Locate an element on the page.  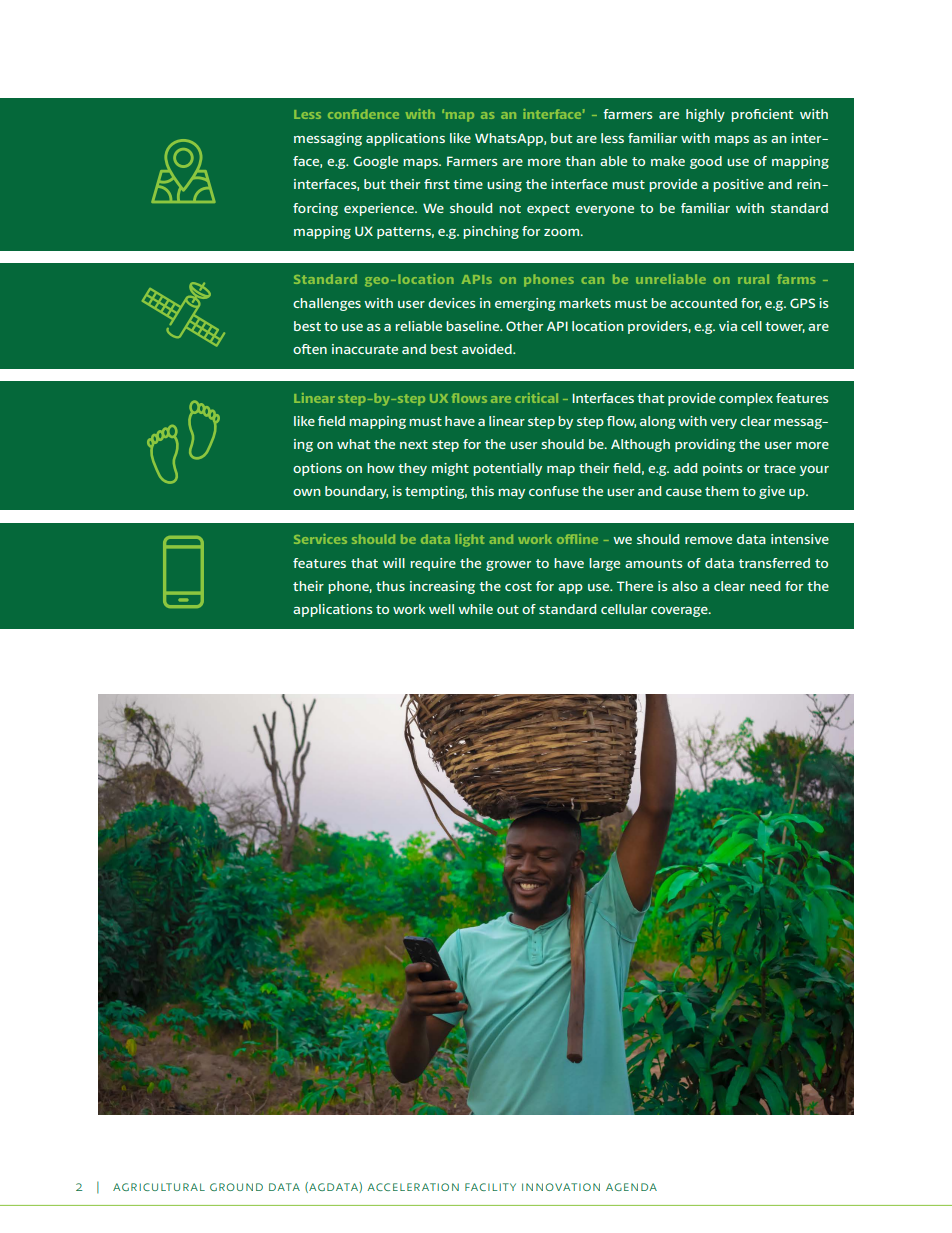
Agricultural is located at coordinates (159, 1187).
